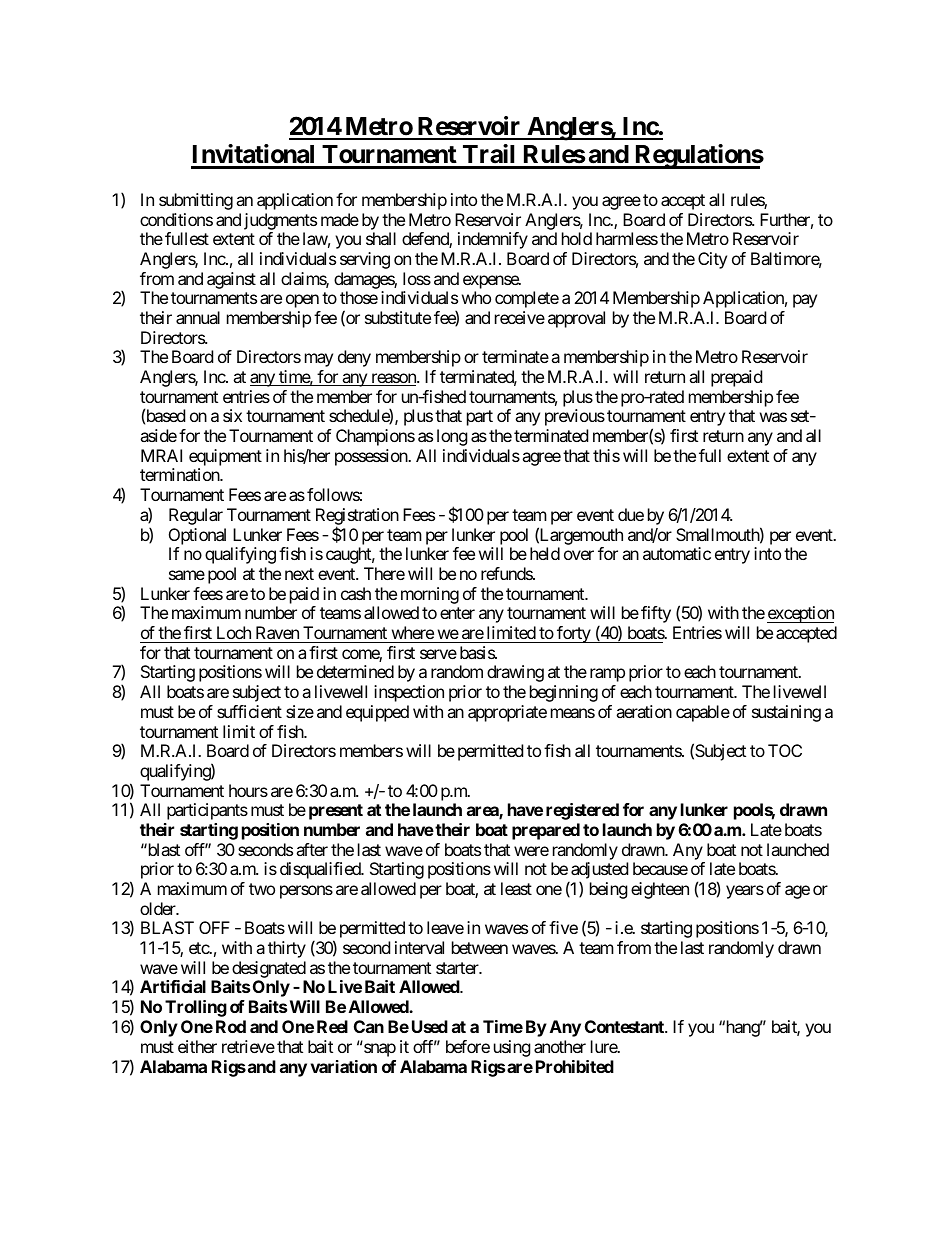  Describe the element at coordinates (249, 711) in the image. I see `sufficient` at that location.
